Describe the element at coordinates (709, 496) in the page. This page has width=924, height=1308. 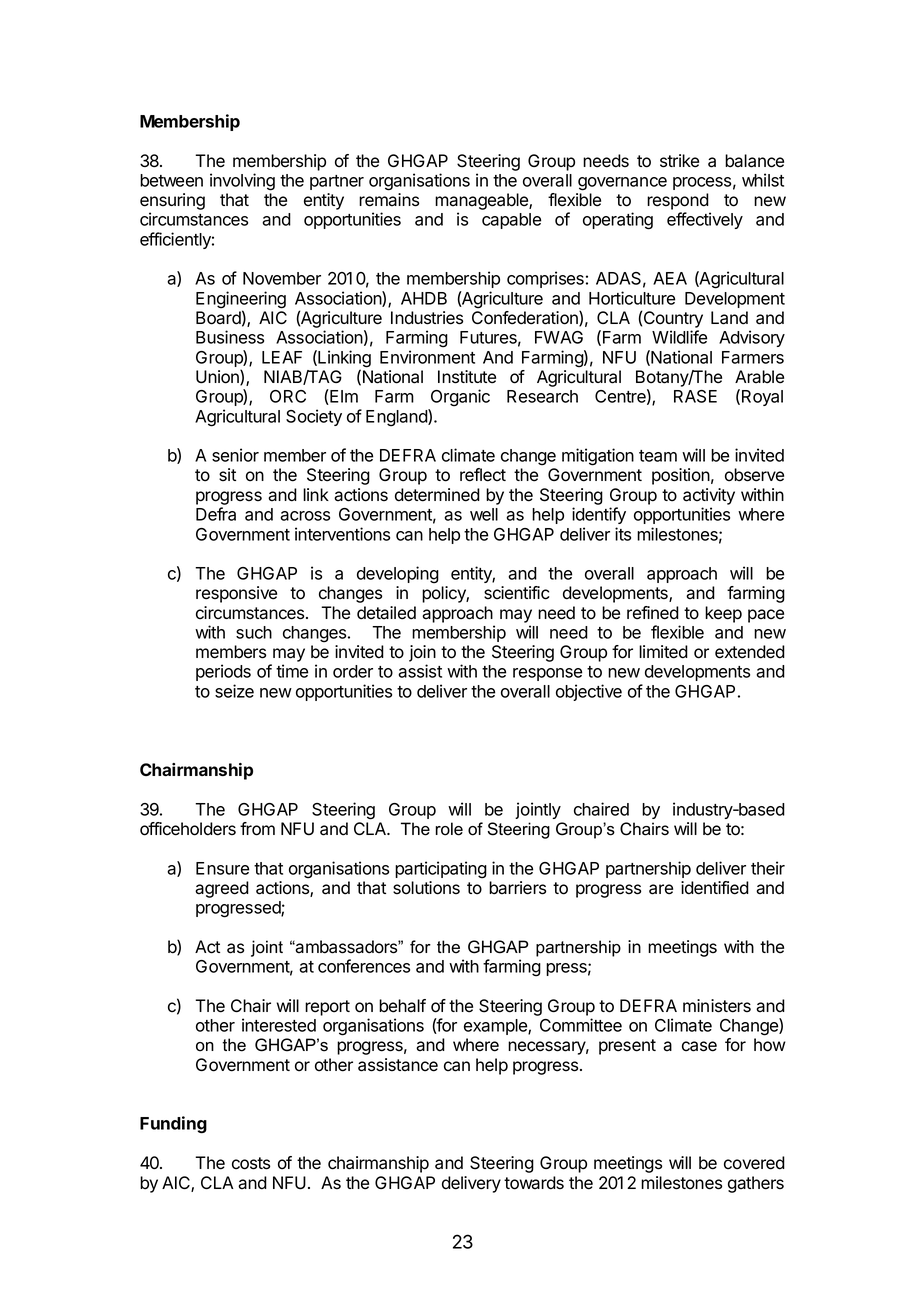
I see `activity` at that location.
